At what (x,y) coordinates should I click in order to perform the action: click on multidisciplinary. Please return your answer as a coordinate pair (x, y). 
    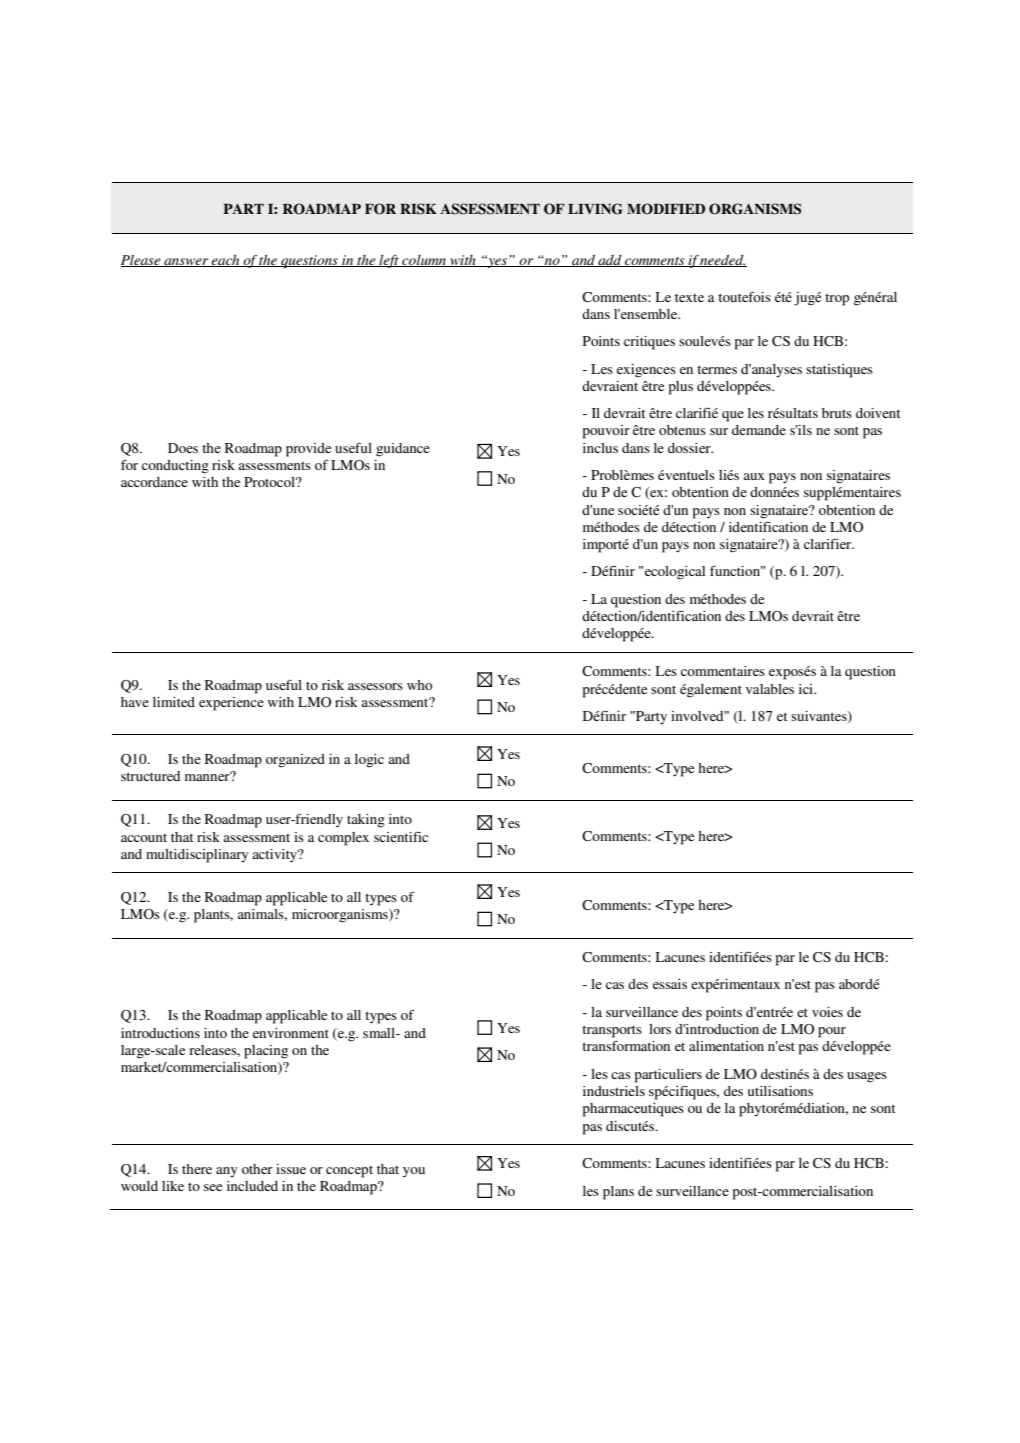
    Looking at the image, I should click on (197, 856).
